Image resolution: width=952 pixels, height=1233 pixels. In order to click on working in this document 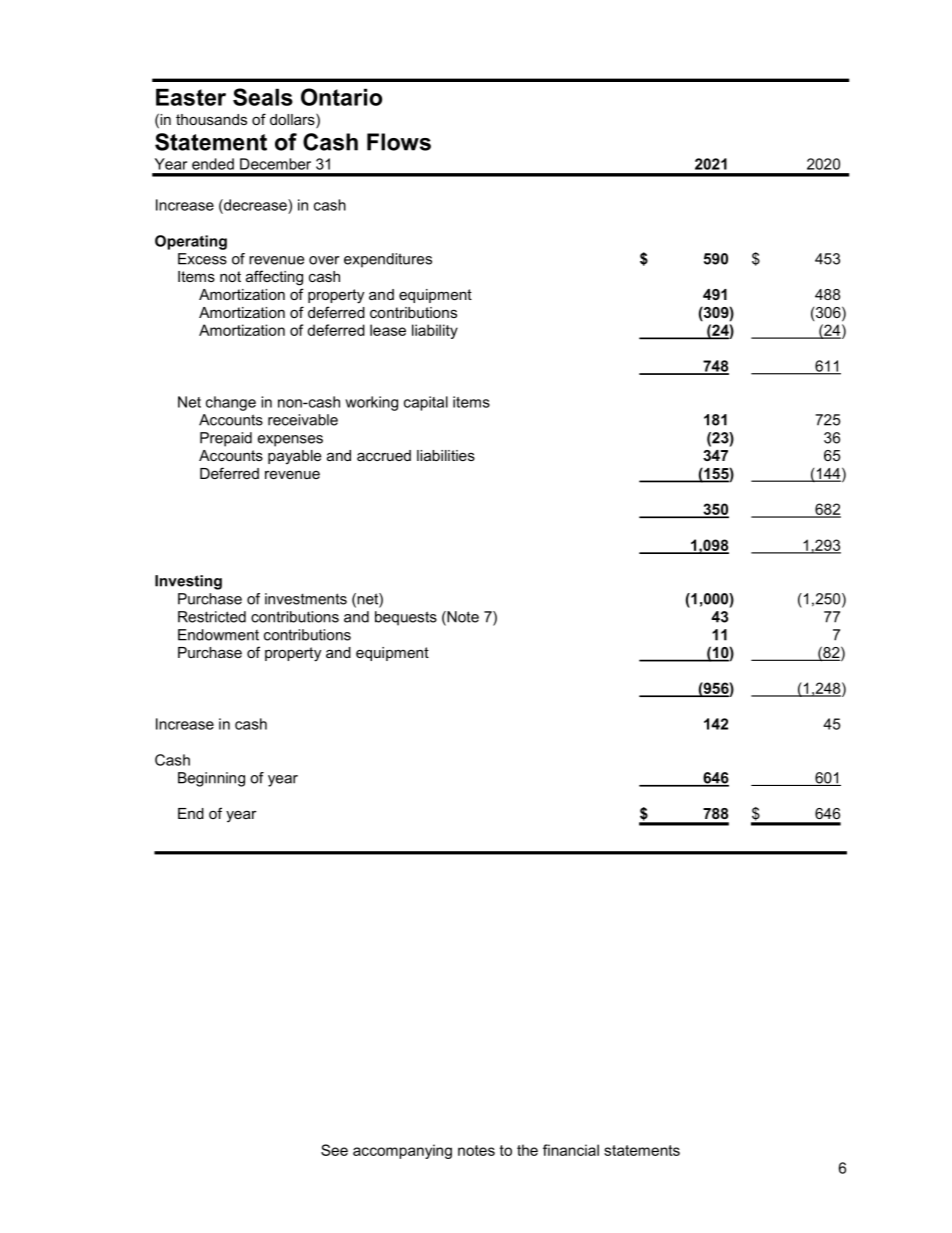, I will do `click(371, 403)`.
